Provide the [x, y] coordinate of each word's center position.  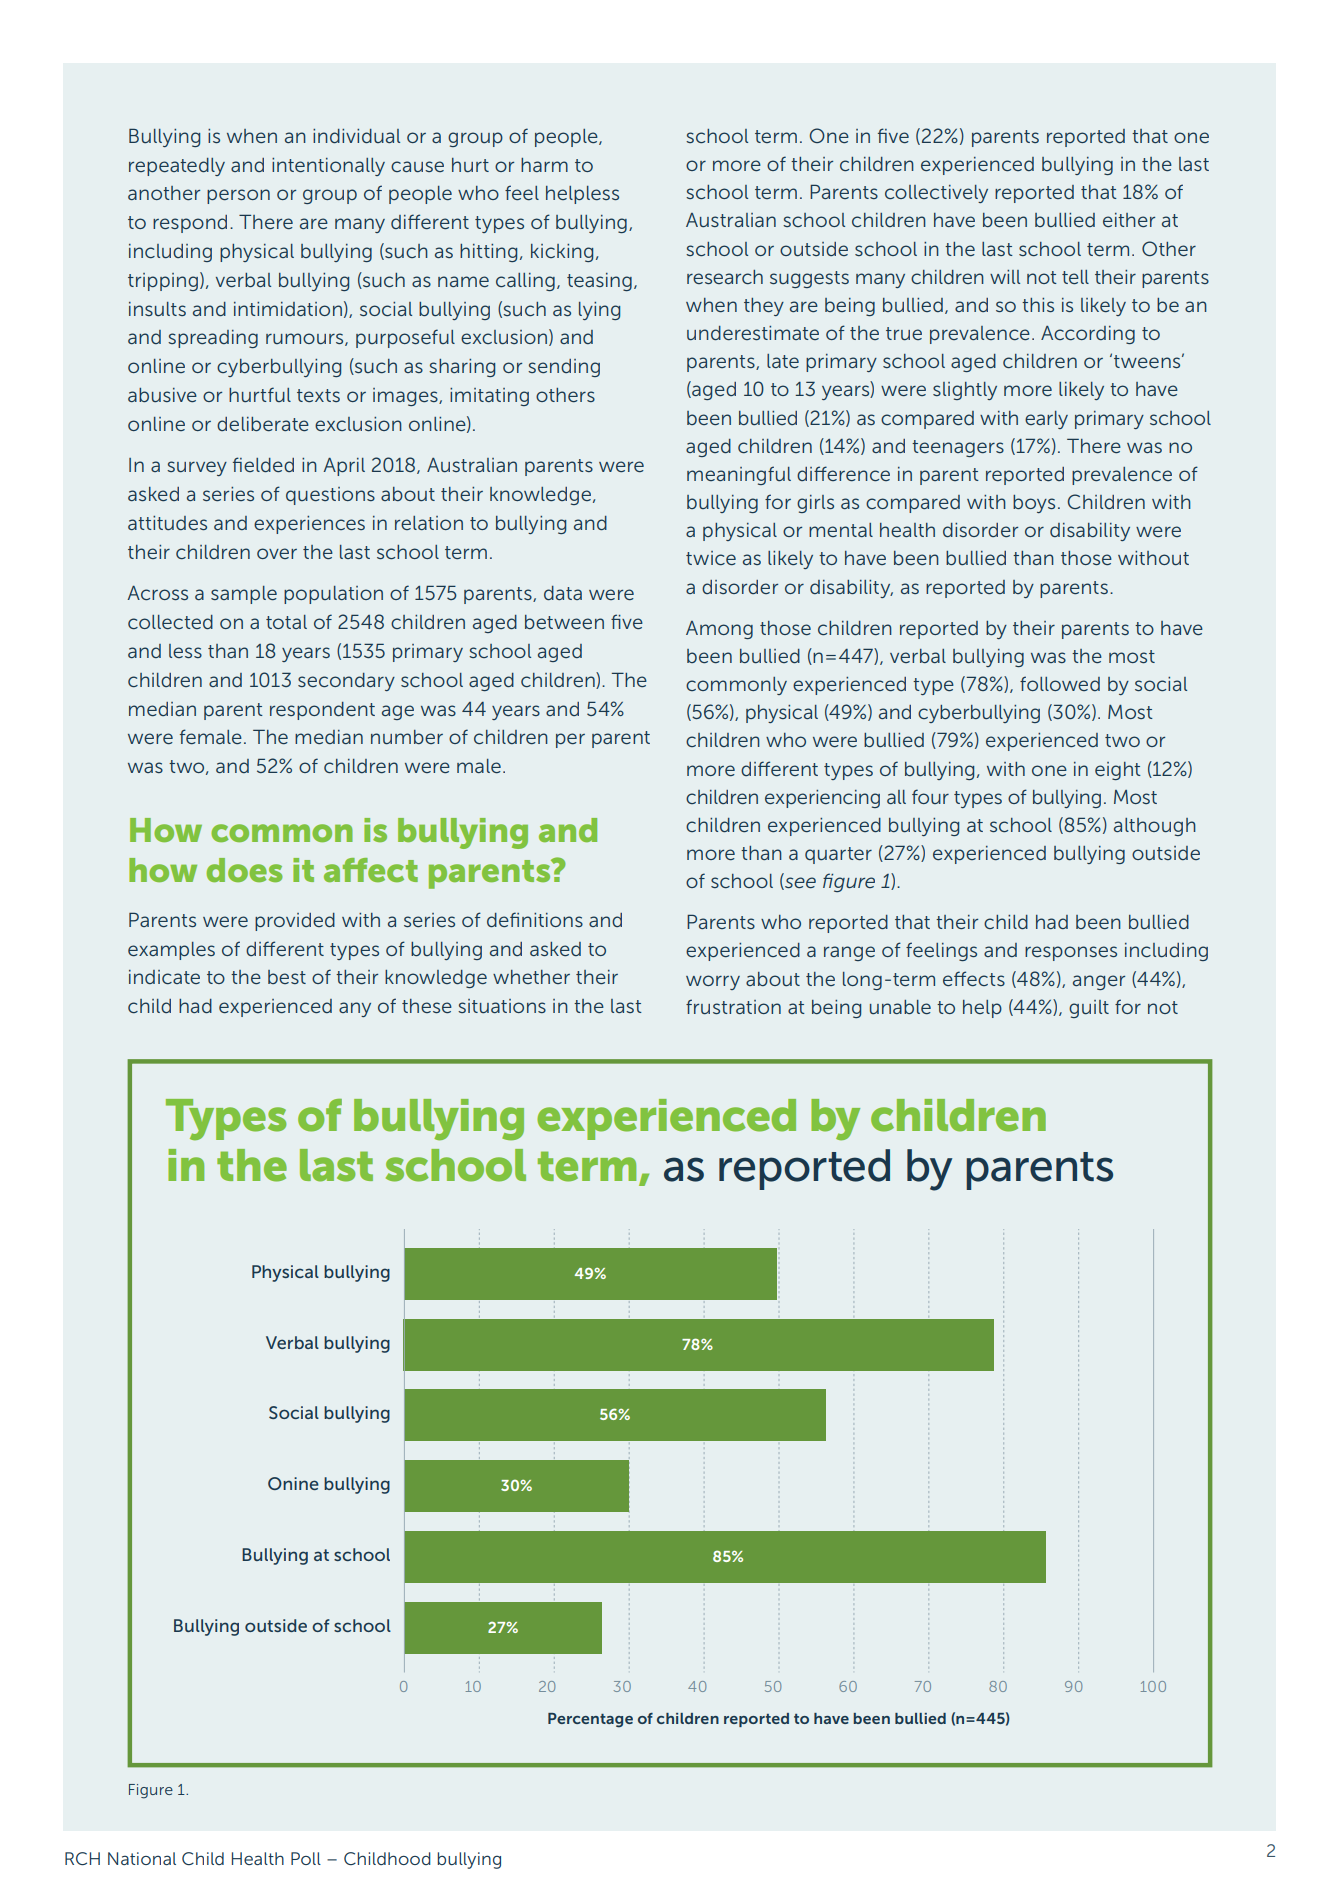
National [142, 1858]
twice [711, 558]
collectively [936, 194]
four [930, 796]
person [238, 196]
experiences [309, 525]
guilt [1089, 1009]
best [287, 977]
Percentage [590, 1720]
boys [1034, 504]
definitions [535, 919]
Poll [306, 1858]
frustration [733, 1006]
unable [900, 1007]
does [245, 870]
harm [544, 165]
